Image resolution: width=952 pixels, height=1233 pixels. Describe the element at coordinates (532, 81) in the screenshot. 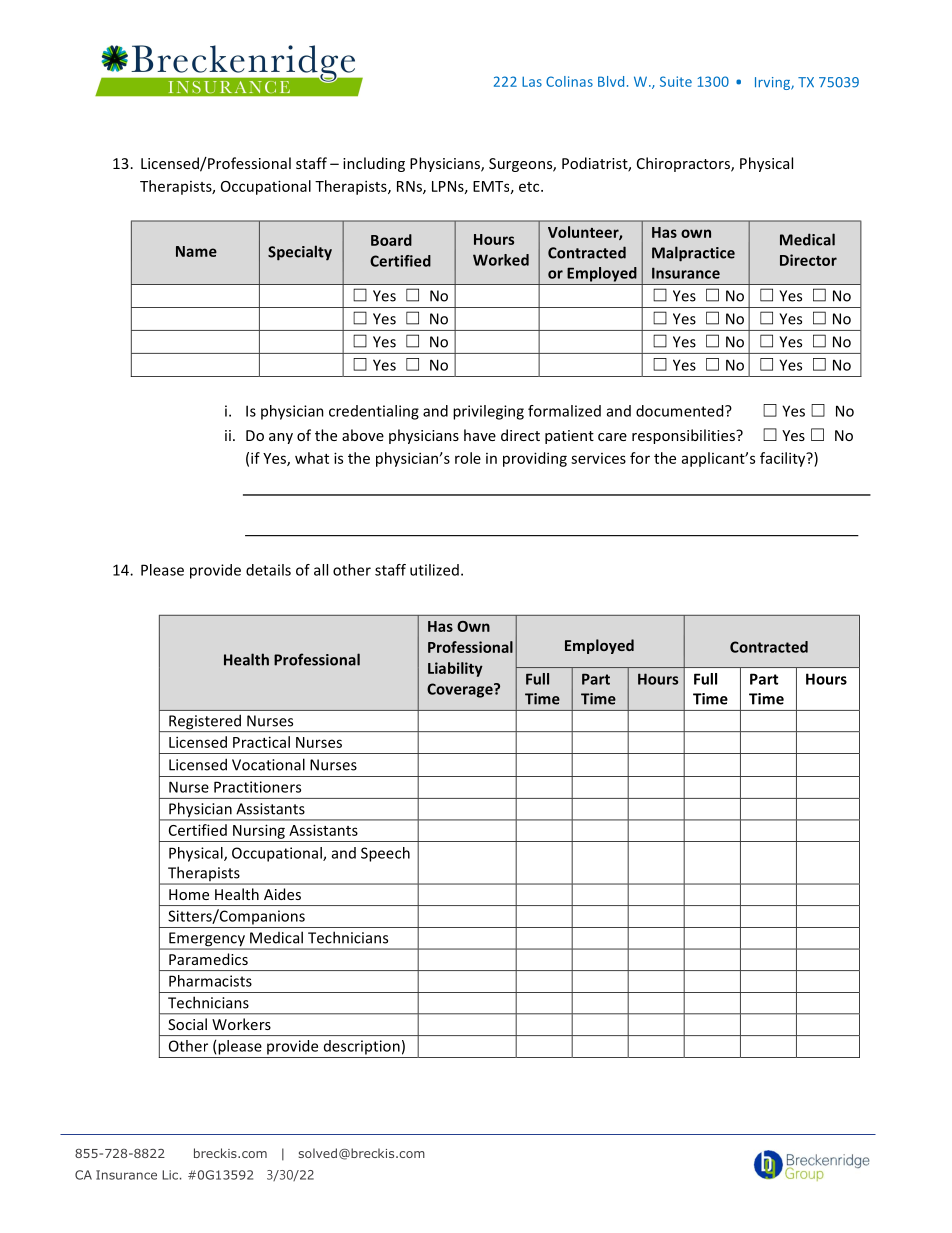

I see `Las` at that location.
